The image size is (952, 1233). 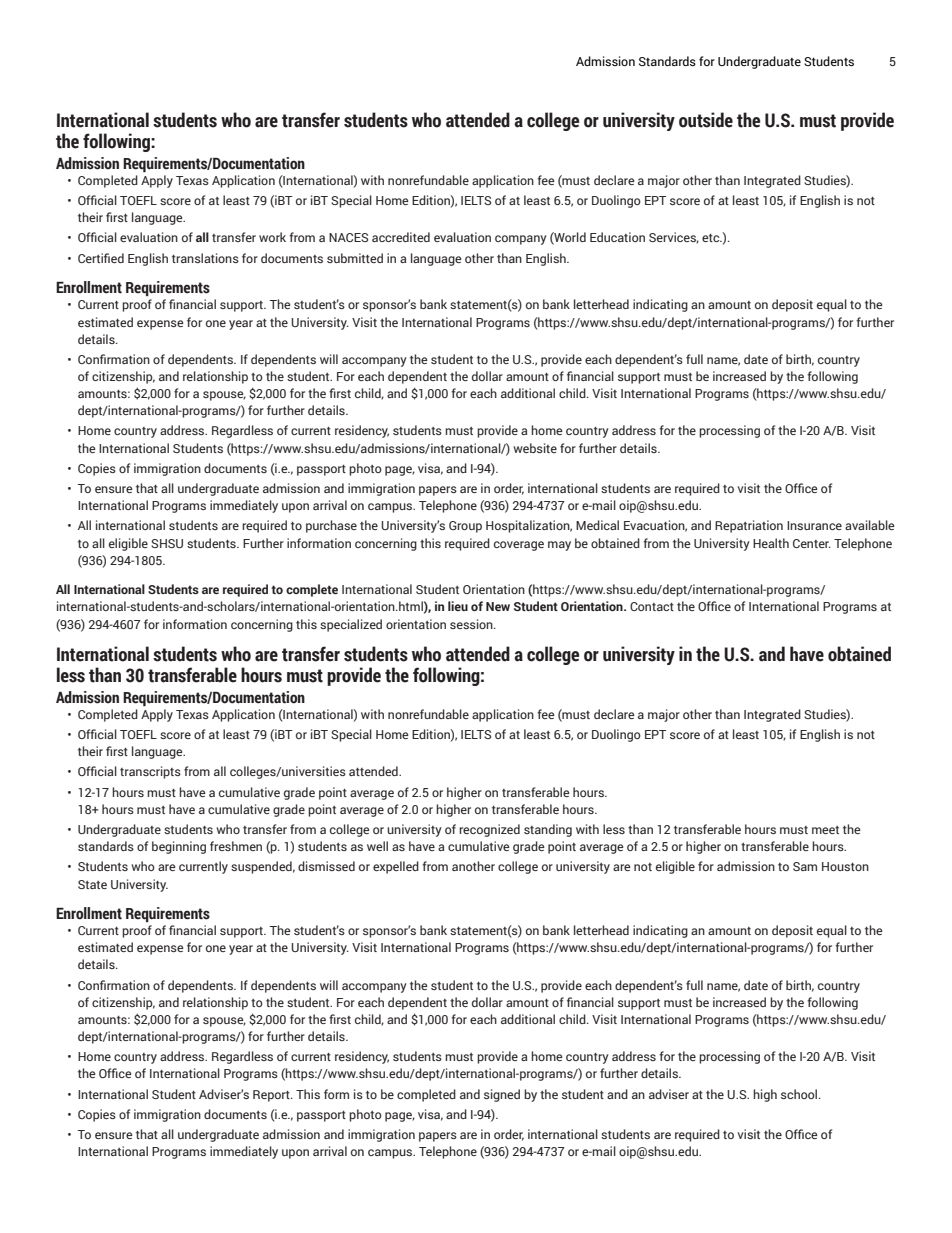 I want to click on Report, so click(x=272, y=1096).
